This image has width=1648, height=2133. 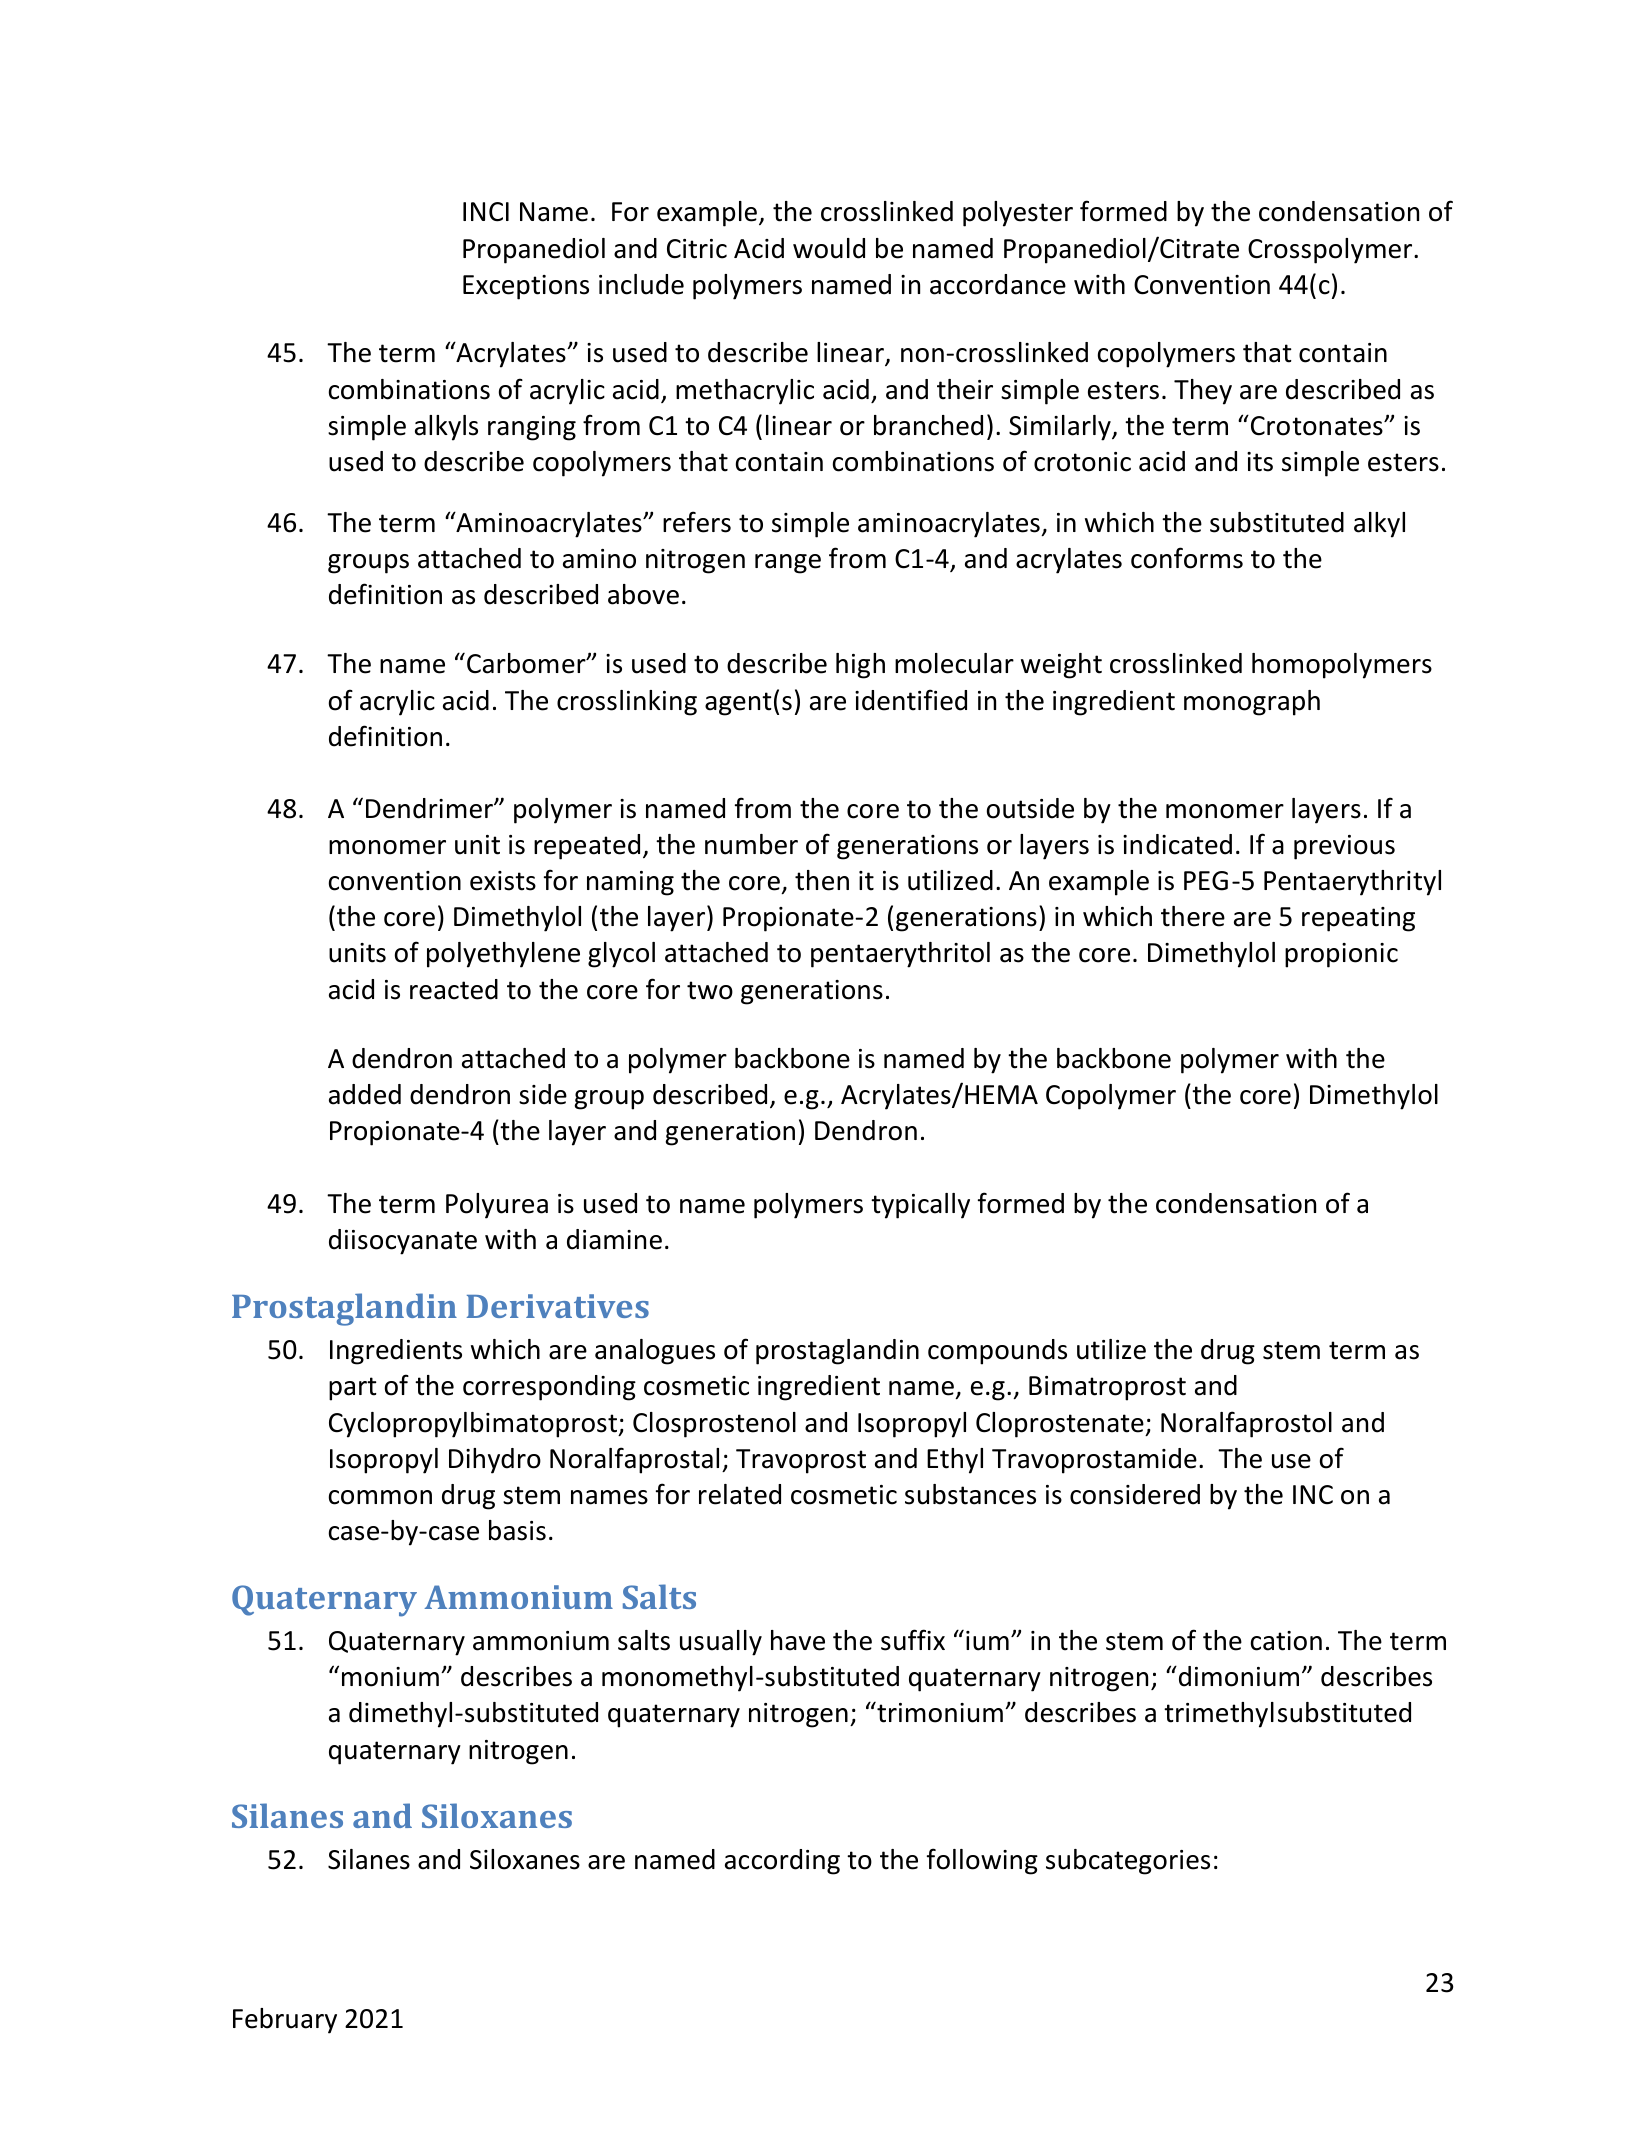 I want to click on crosslinking, so click(x=627, y=703).
